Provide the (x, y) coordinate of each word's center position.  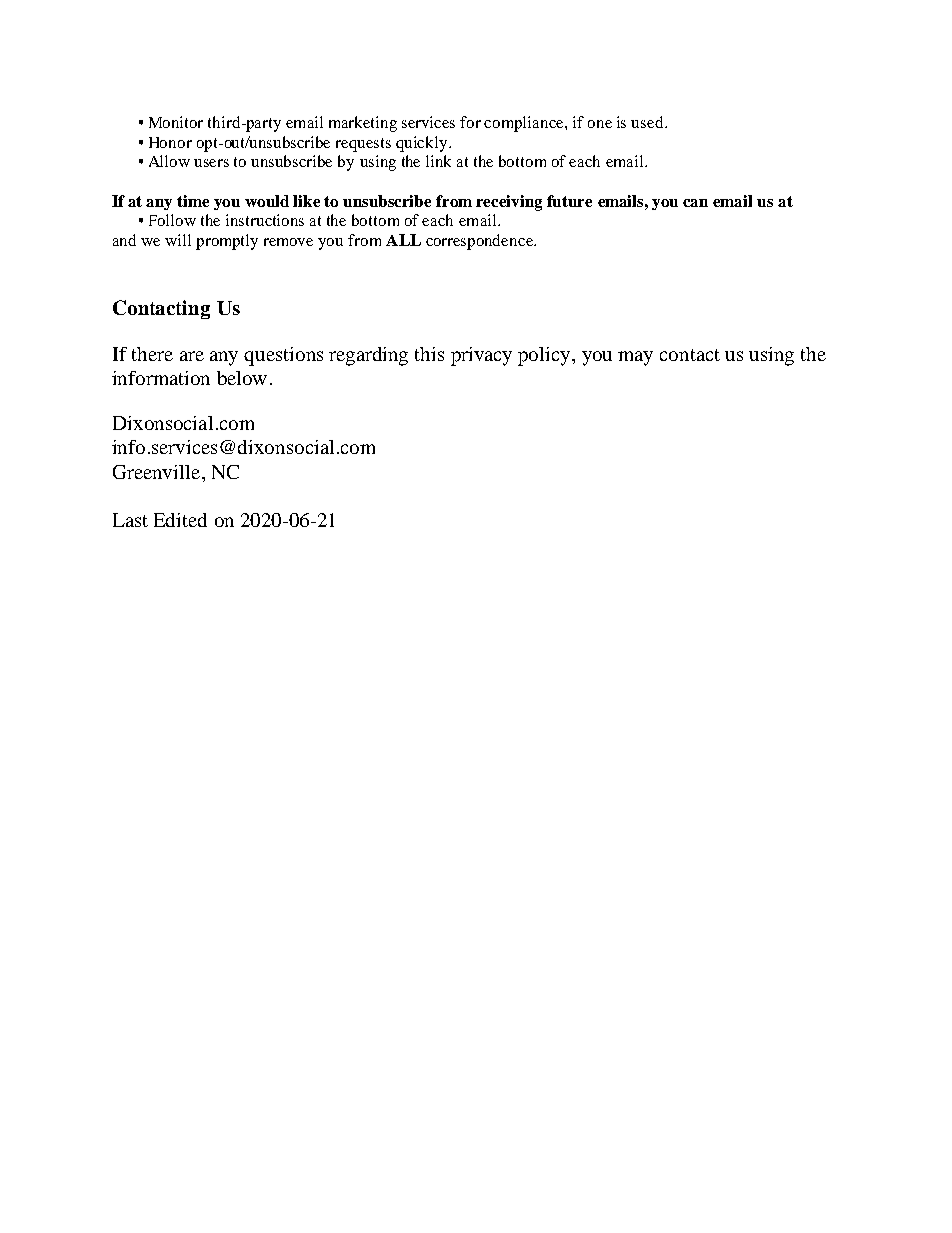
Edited (180, 520)
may (635, 358)
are (192, 356)
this (429, 354)
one (600, 124)
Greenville (158, 472)
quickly (423, 144)
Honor (170, 142)
